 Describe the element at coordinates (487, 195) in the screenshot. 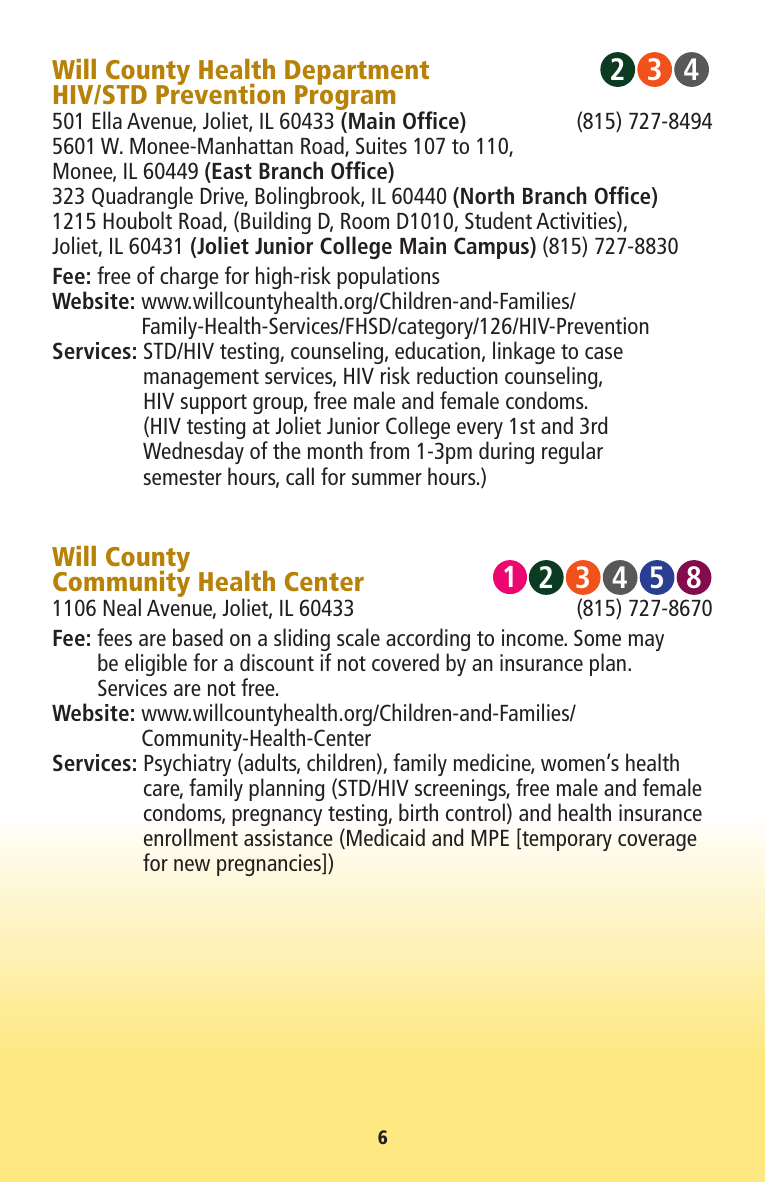

I see `North` at that location.
